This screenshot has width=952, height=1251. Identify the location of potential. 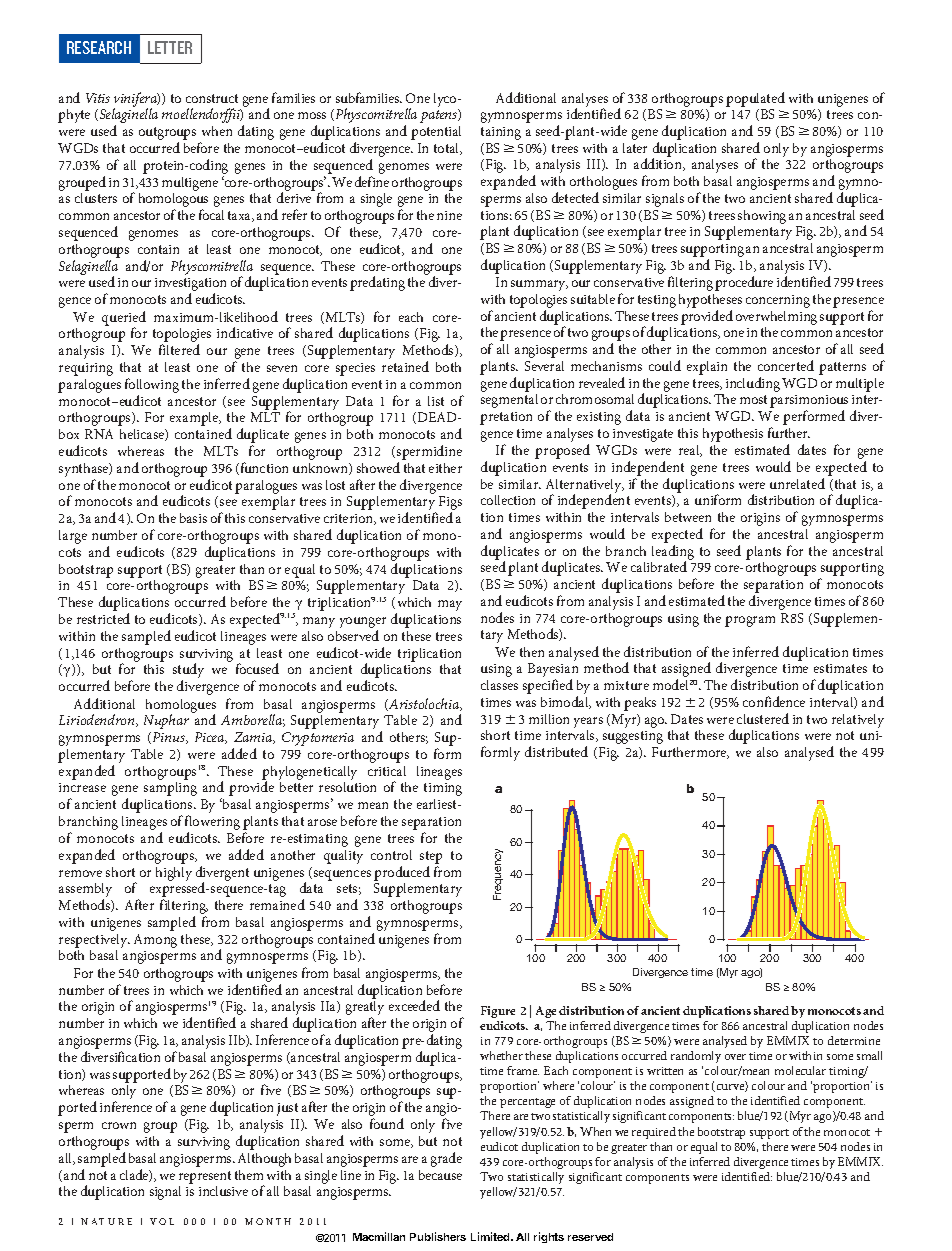
(436, 133).
